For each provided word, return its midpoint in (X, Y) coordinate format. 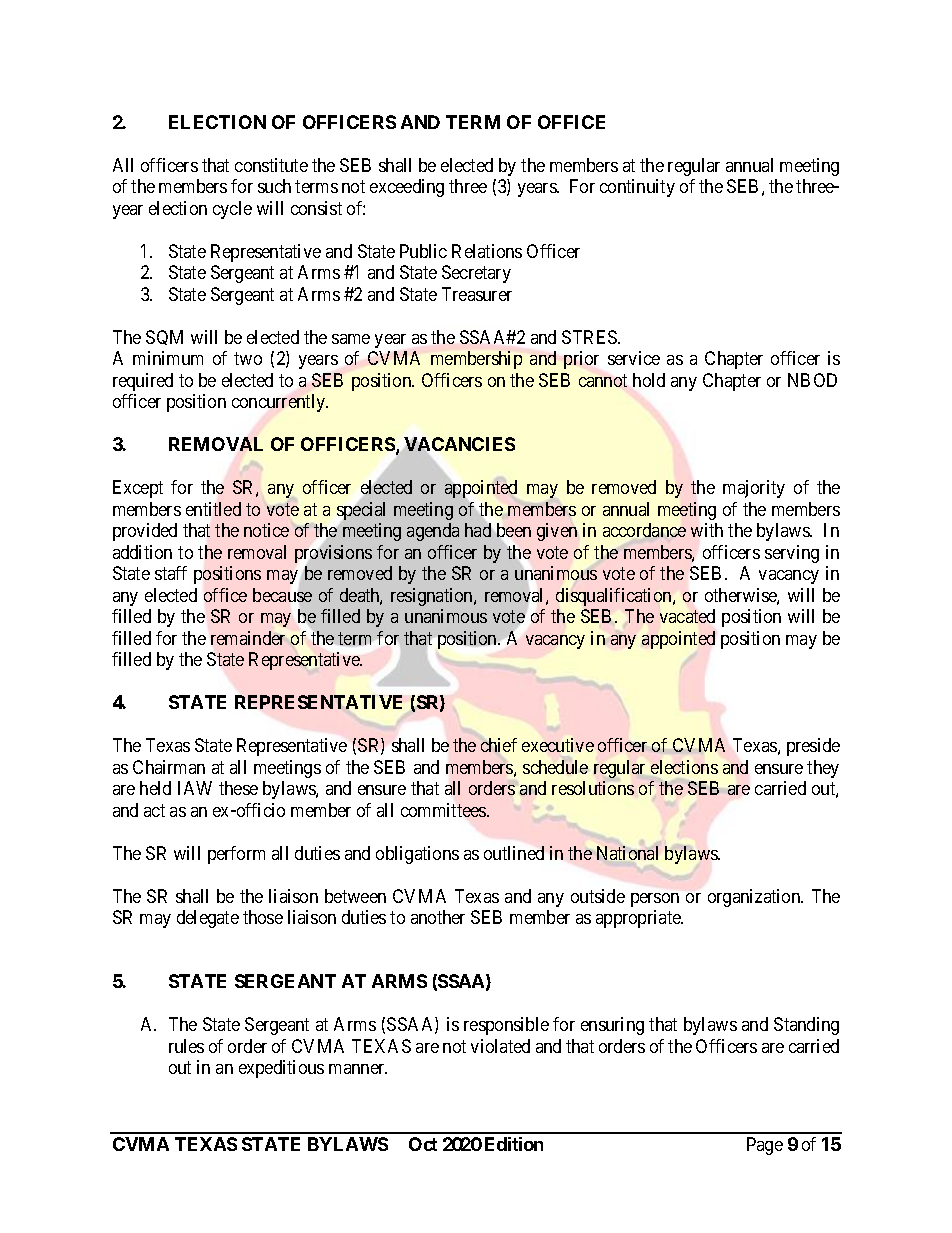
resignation (433, 597)
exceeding (407, 188)
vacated (687, 616)
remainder (248, 638)
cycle (232, 210)
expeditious (281, 1069)
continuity (637, 188)
